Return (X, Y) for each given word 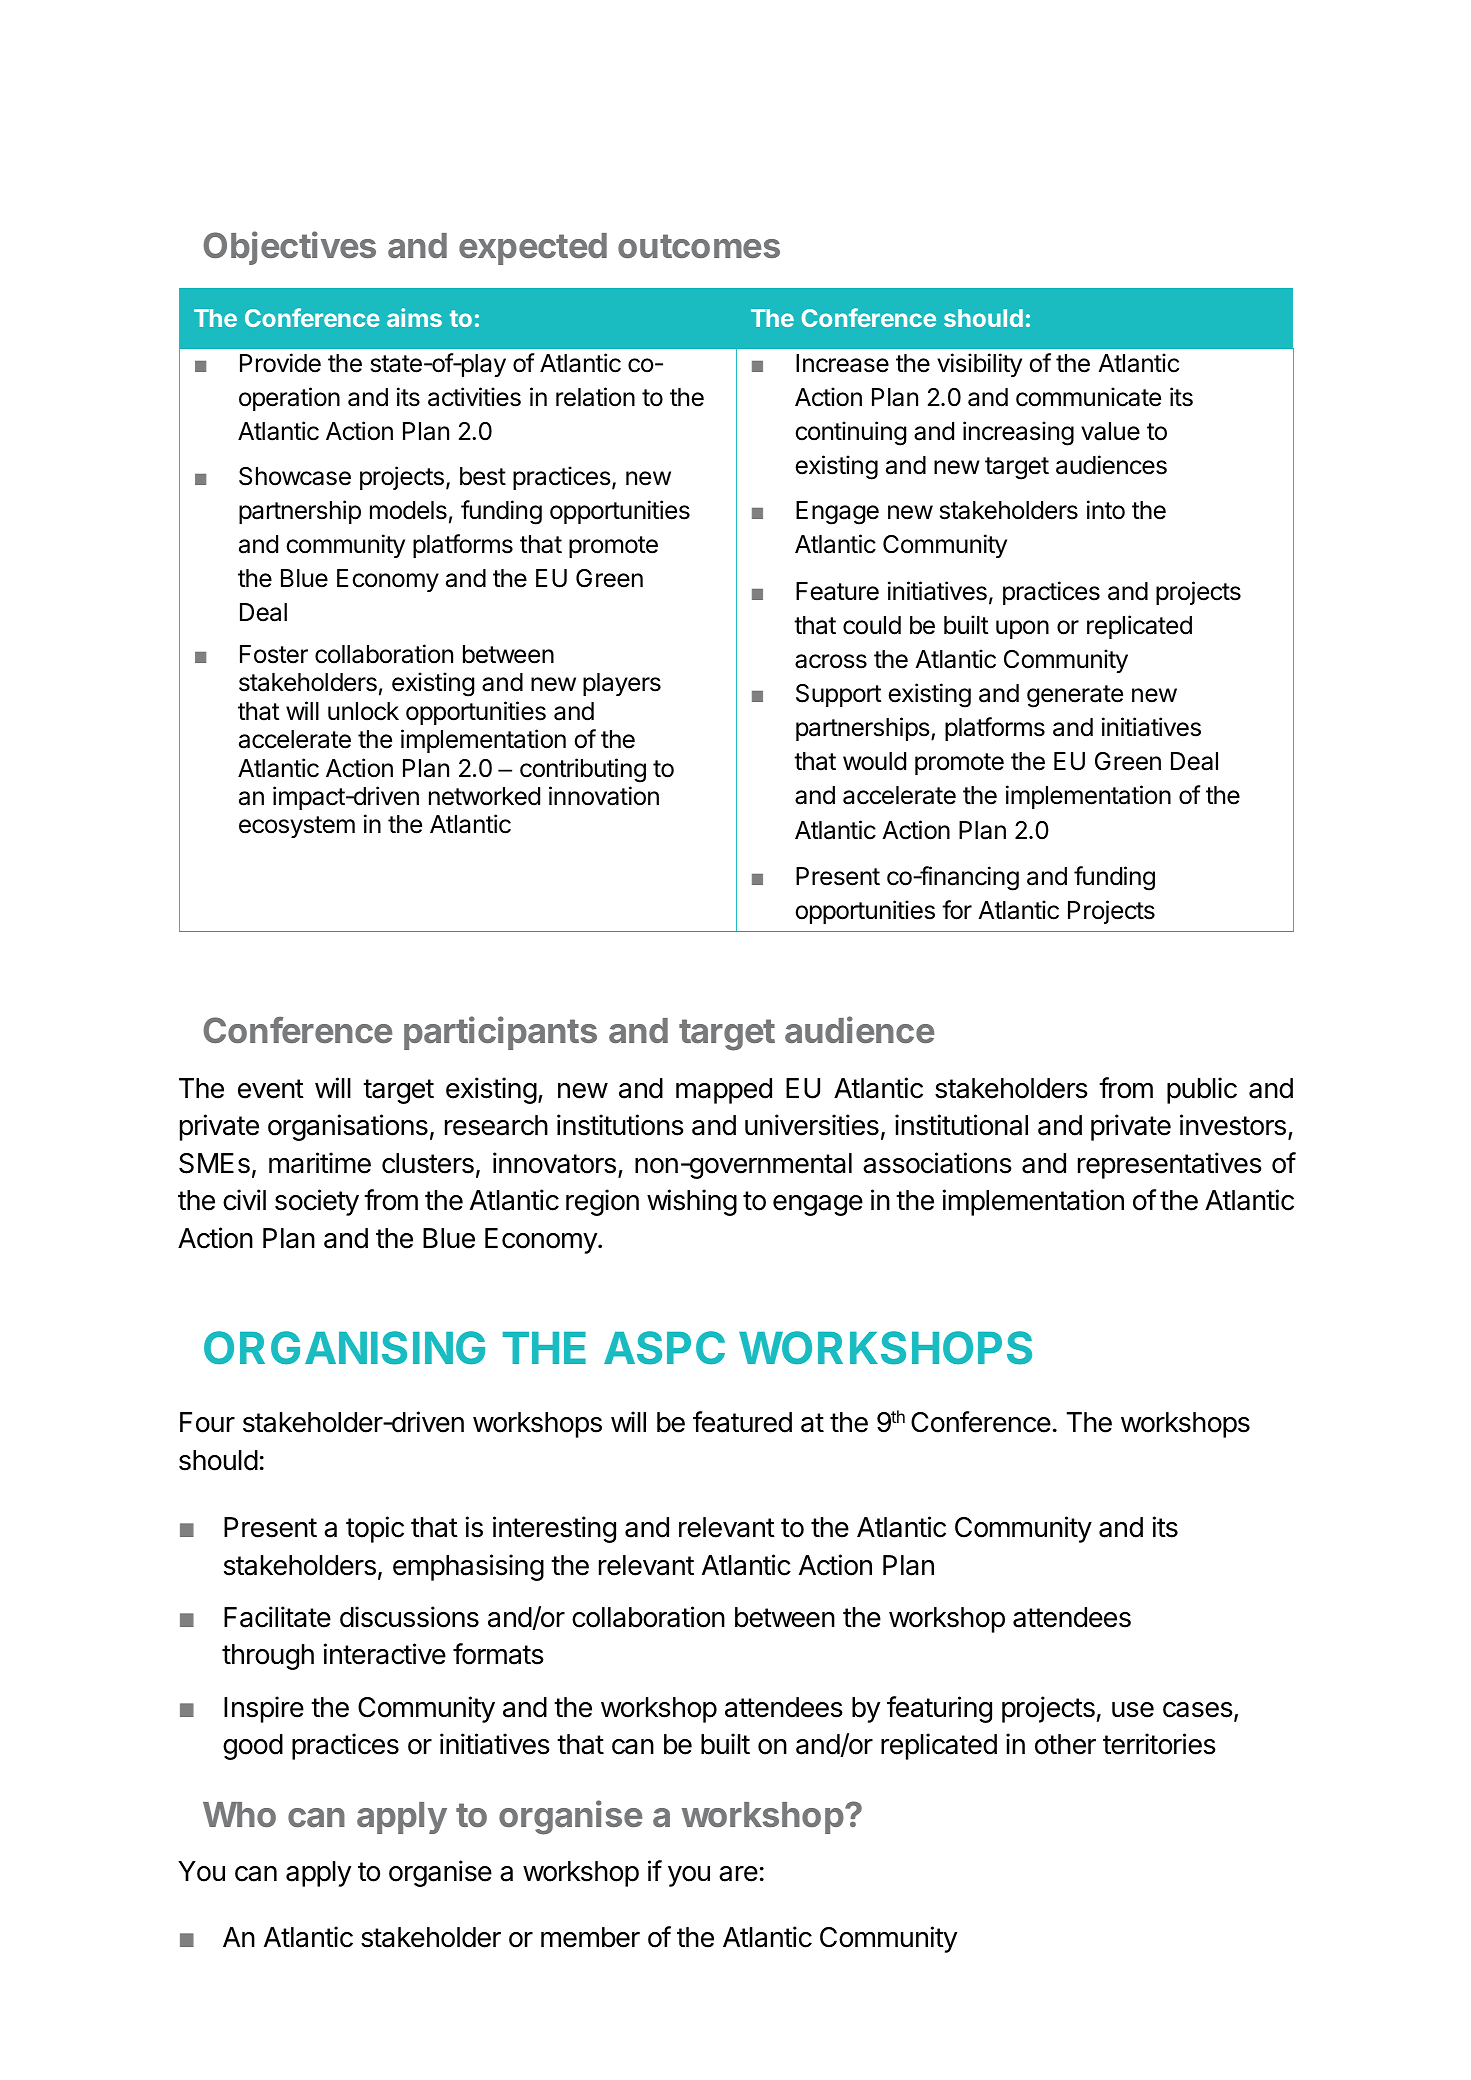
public (1202, 1090)
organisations (348, 1127)
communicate (1088, 397)
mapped (724, 1091)
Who (239, 1814)
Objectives (289, 248)
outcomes (699, 246)
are (738, 1874)
